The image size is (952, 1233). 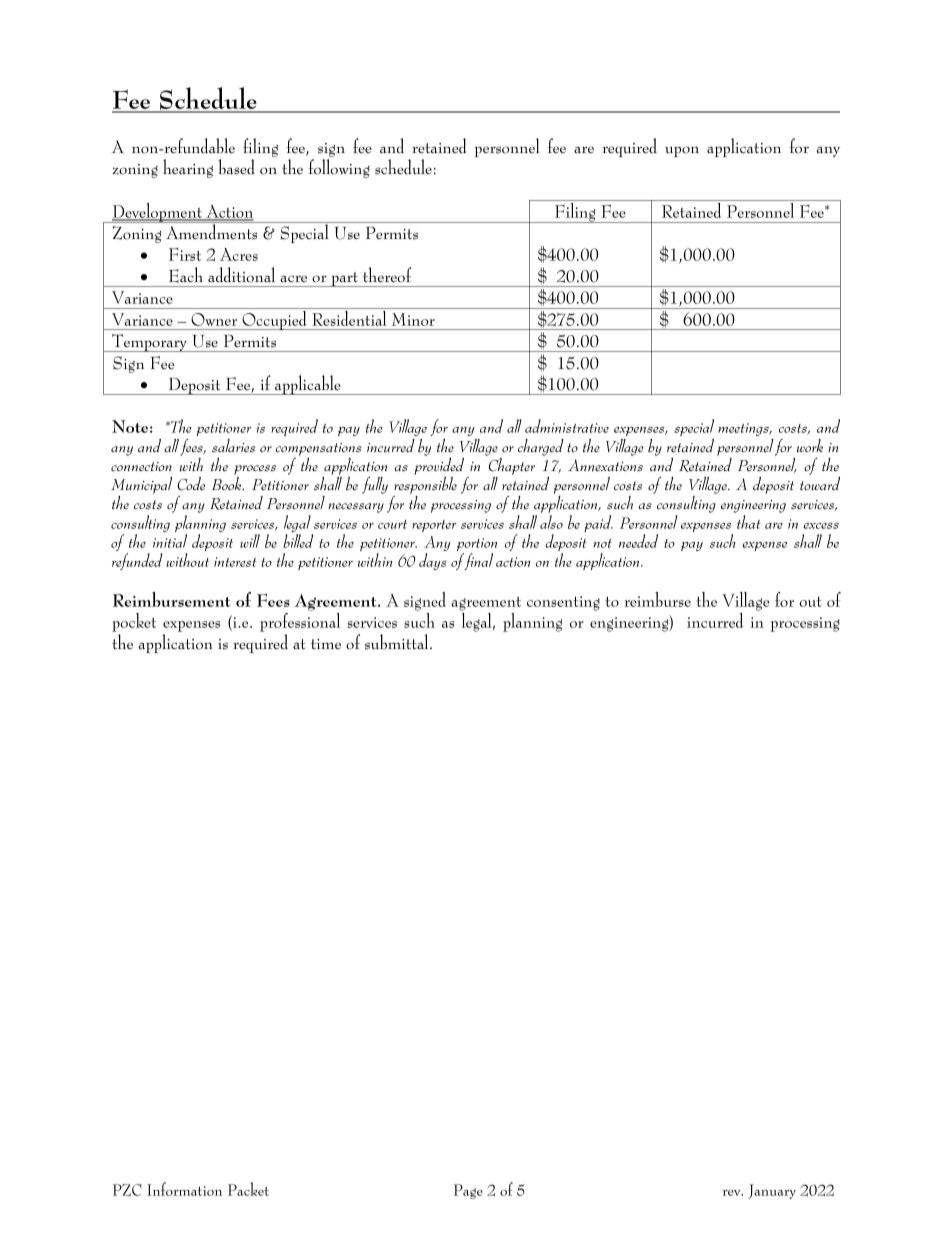 I want to click on submittal, so click(x=398, y=642).
